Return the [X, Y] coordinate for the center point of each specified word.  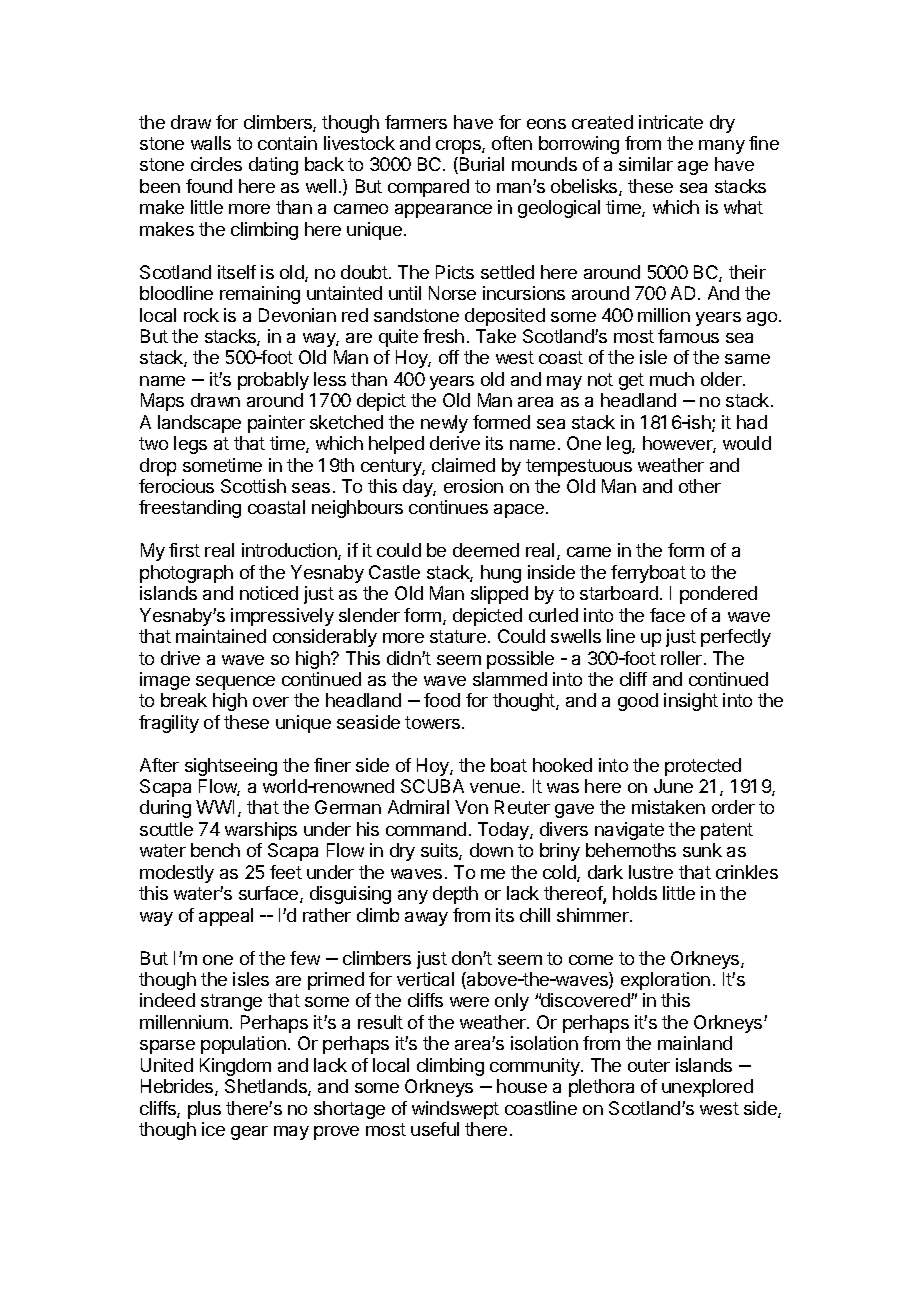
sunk [702, 850]
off [449, 357]
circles [216, 164]
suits [440, 851]
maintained [221, 636]
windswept [455, 1110]
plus [204, 1110]
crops [459, 147]
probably [273, 381]
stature [458, 636]
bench [215, 850]
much [672, 379]
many [722, 147]
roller [683, 658]
